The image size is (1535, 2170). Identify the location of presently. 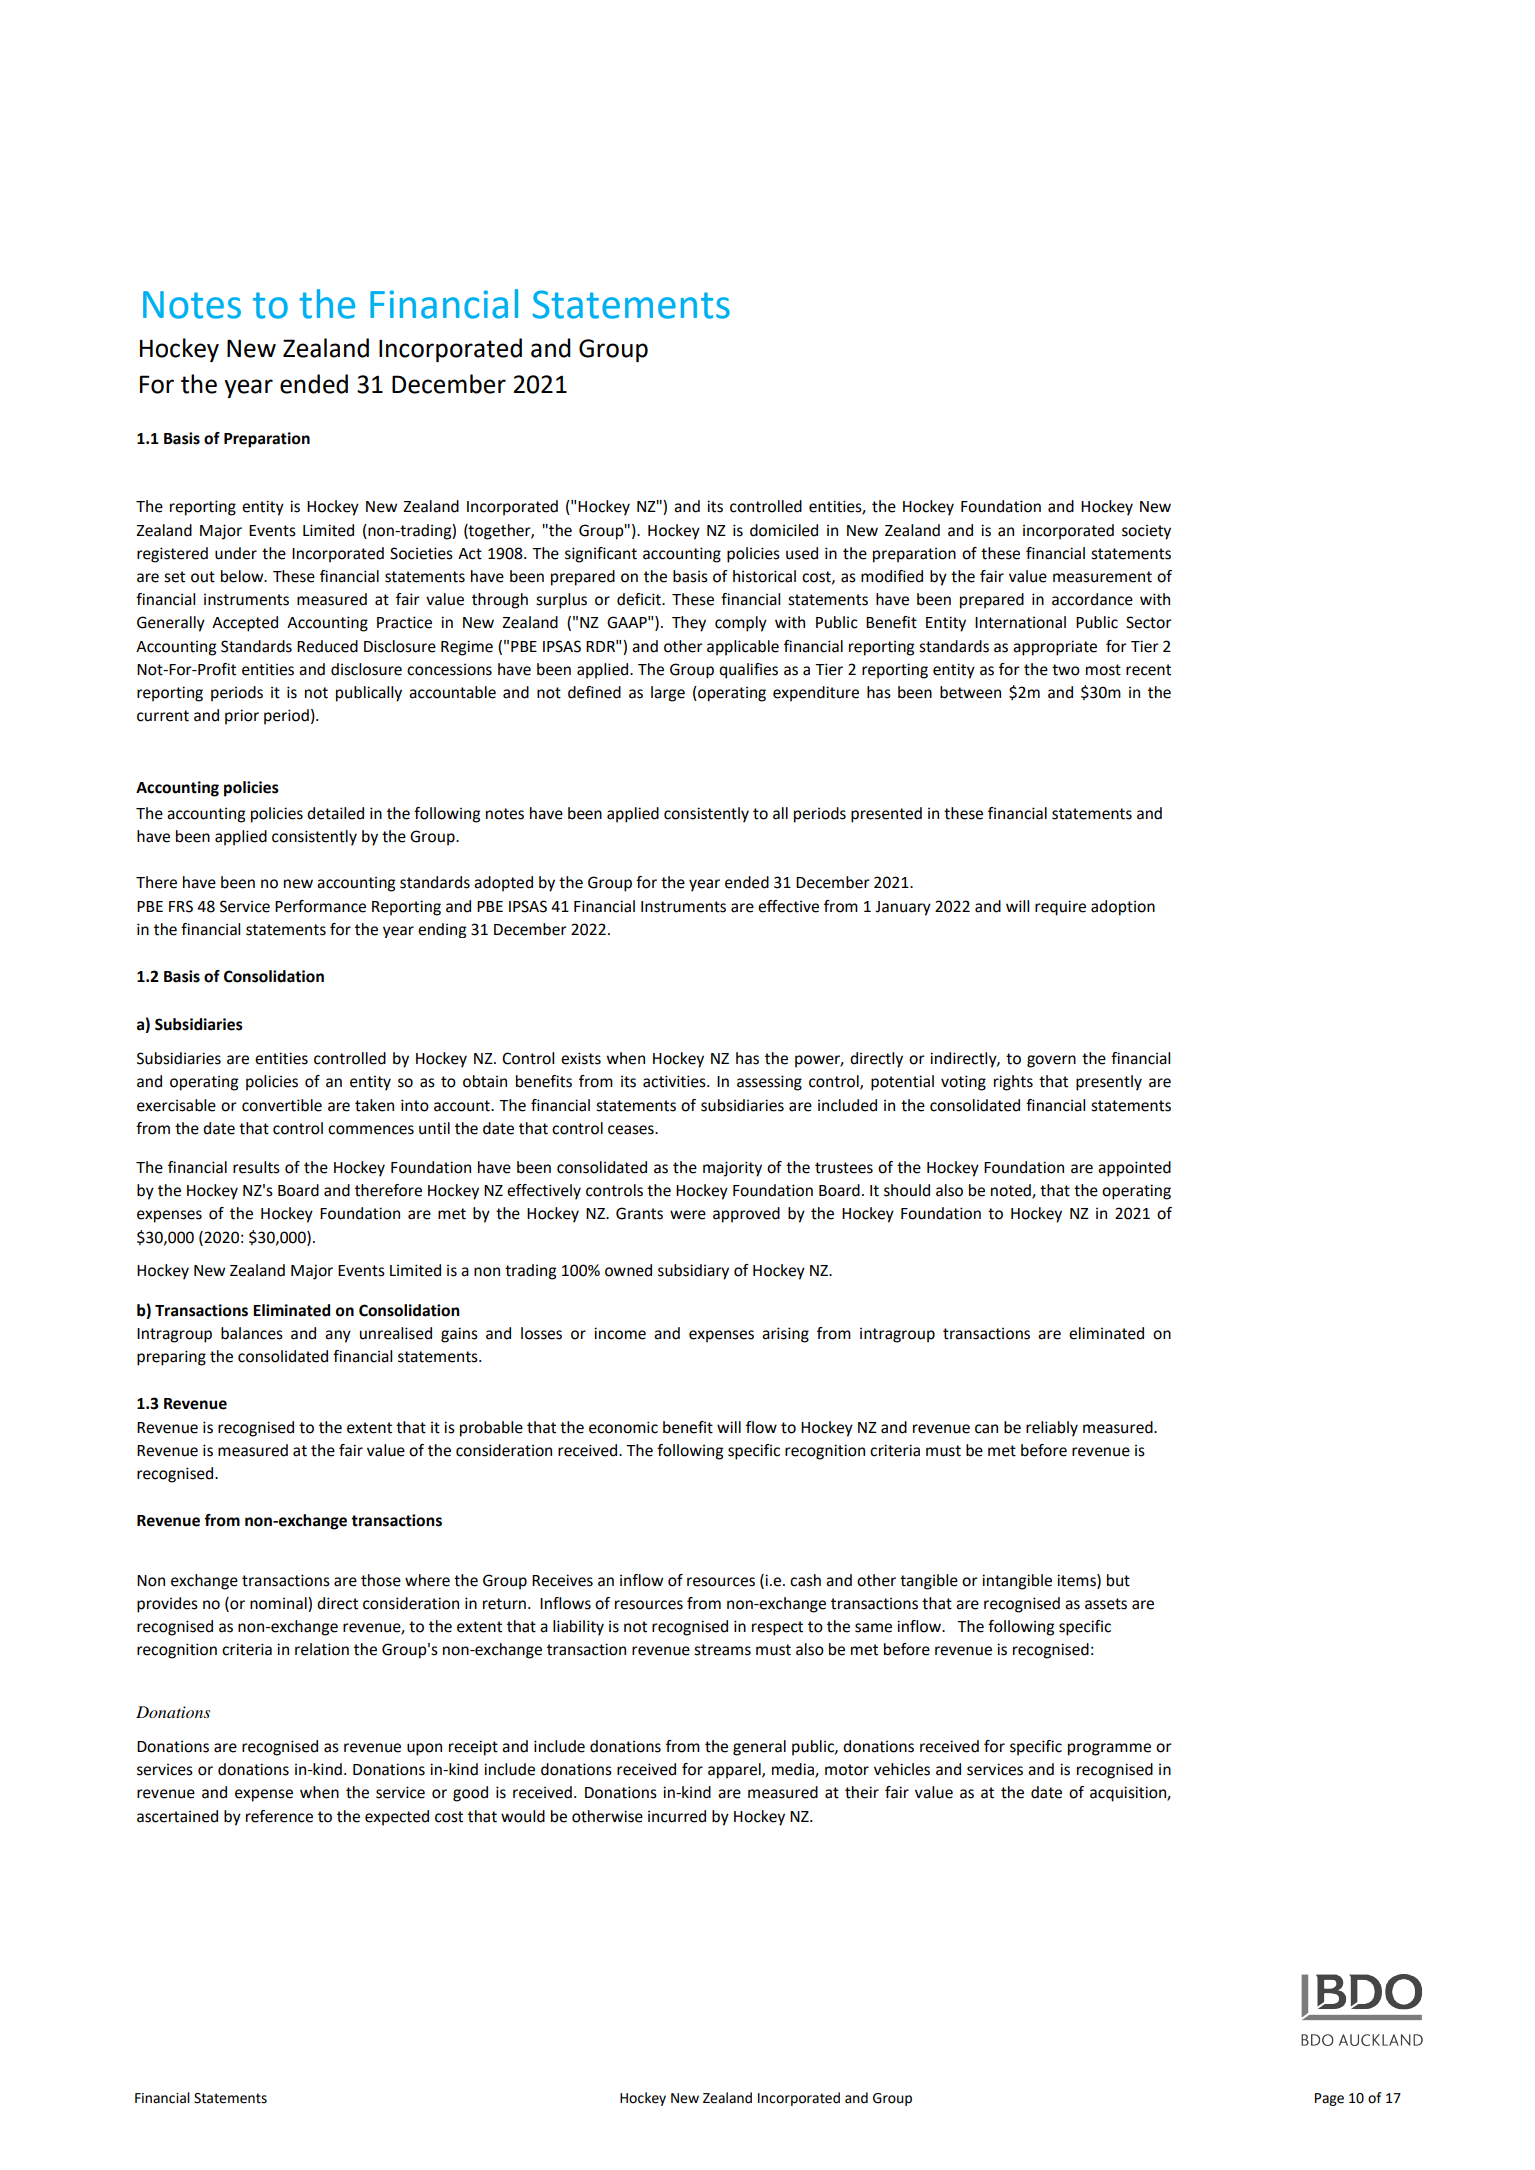
(1109, 1083).
